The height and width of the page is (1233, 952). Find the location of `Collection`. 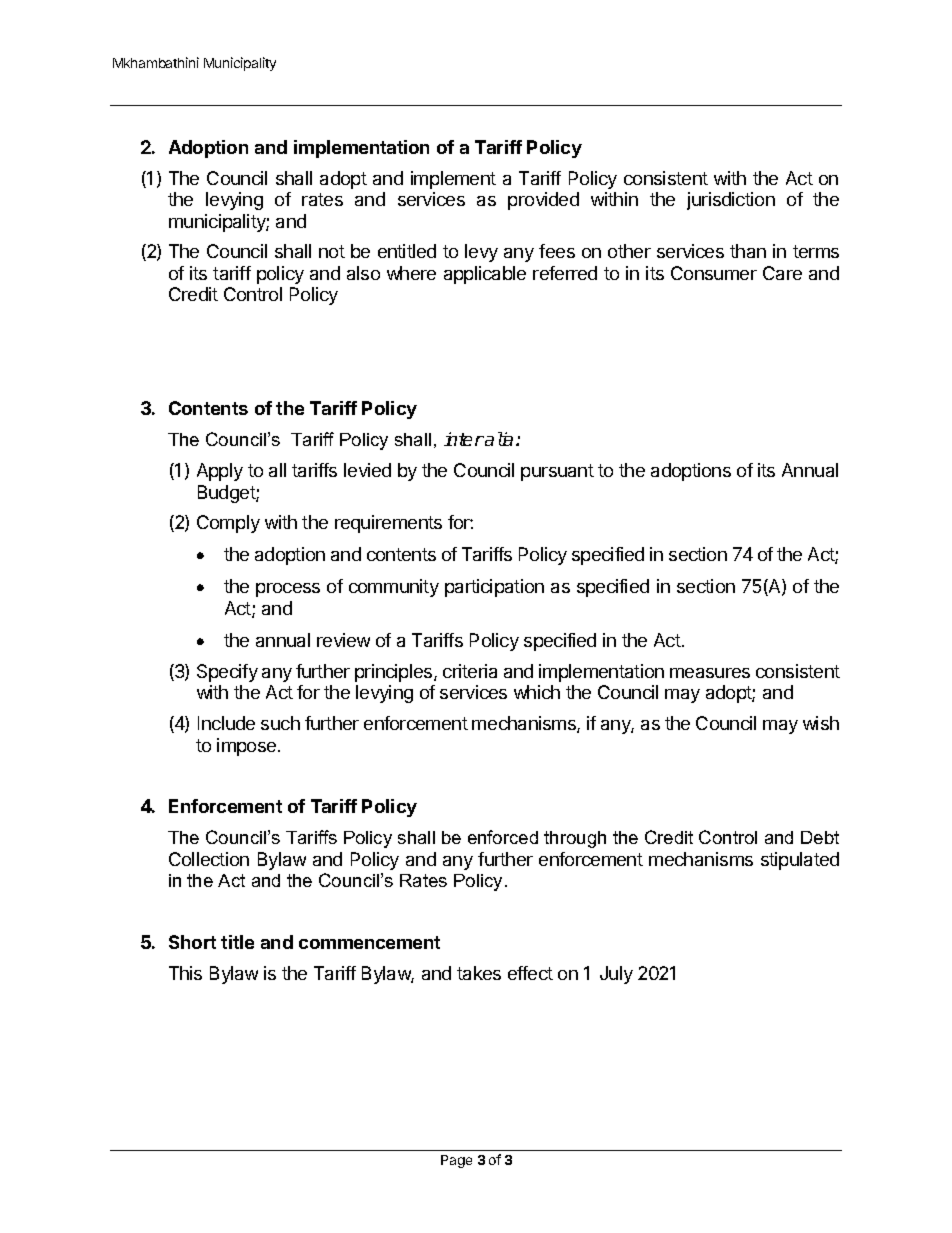

Collection is located at coordinates (209, 859).
